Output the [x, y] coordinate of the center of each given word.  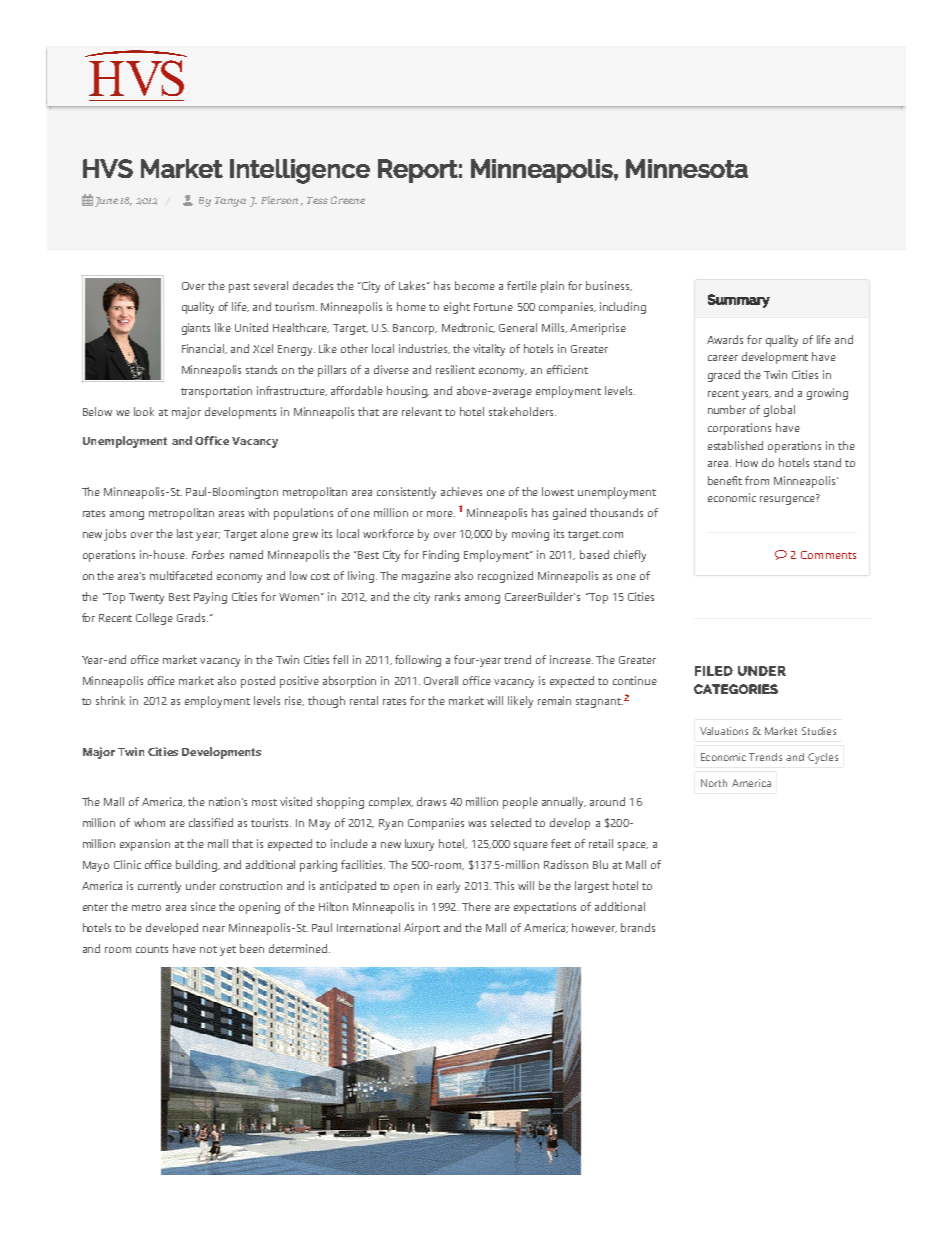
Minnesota [687, 168]
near [214, 929]
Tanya [230, 202]
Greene [348, 200]
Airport [422, 929]
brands [638, 927]
